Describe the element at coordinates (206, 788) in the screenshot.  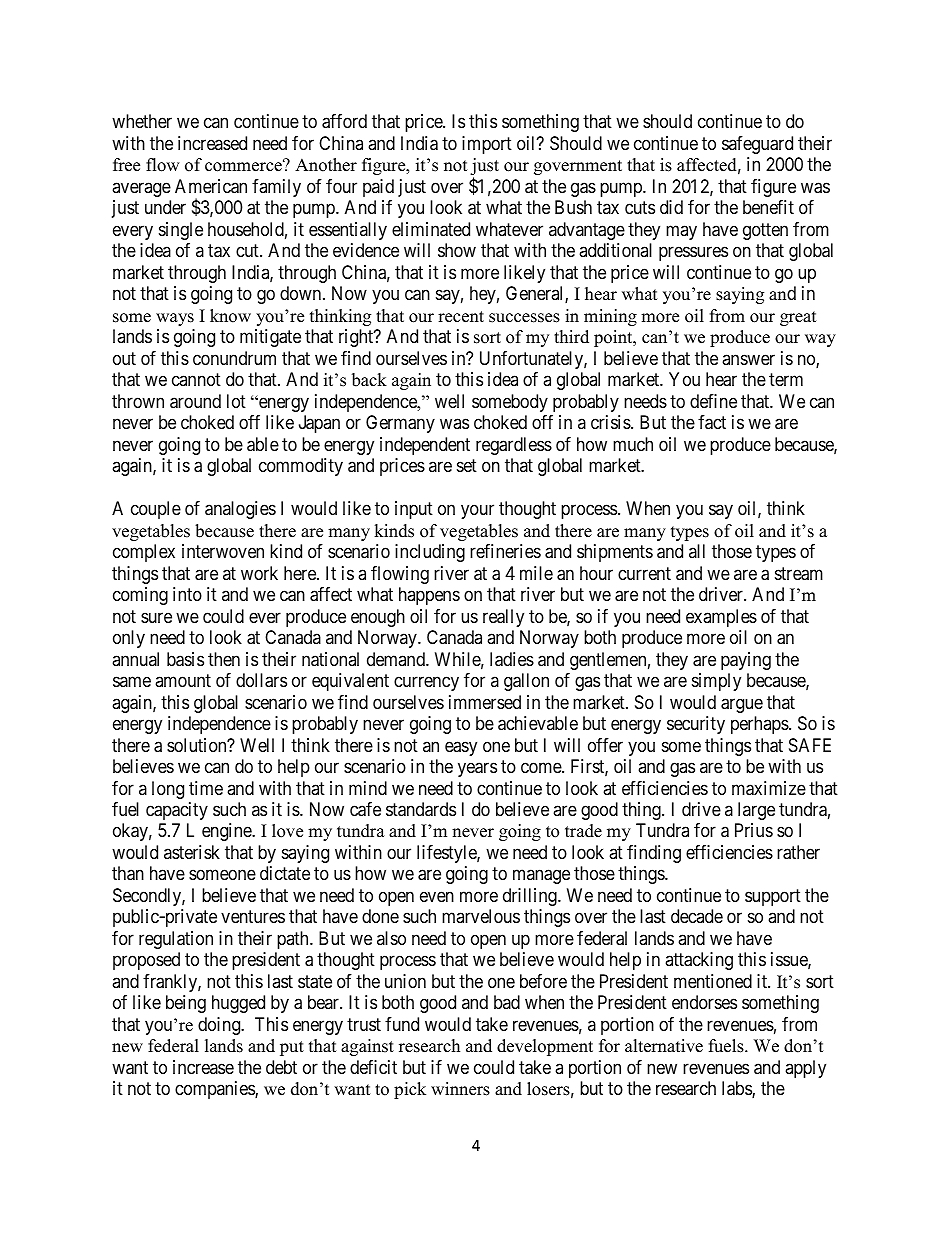
I see `time` at that location.
